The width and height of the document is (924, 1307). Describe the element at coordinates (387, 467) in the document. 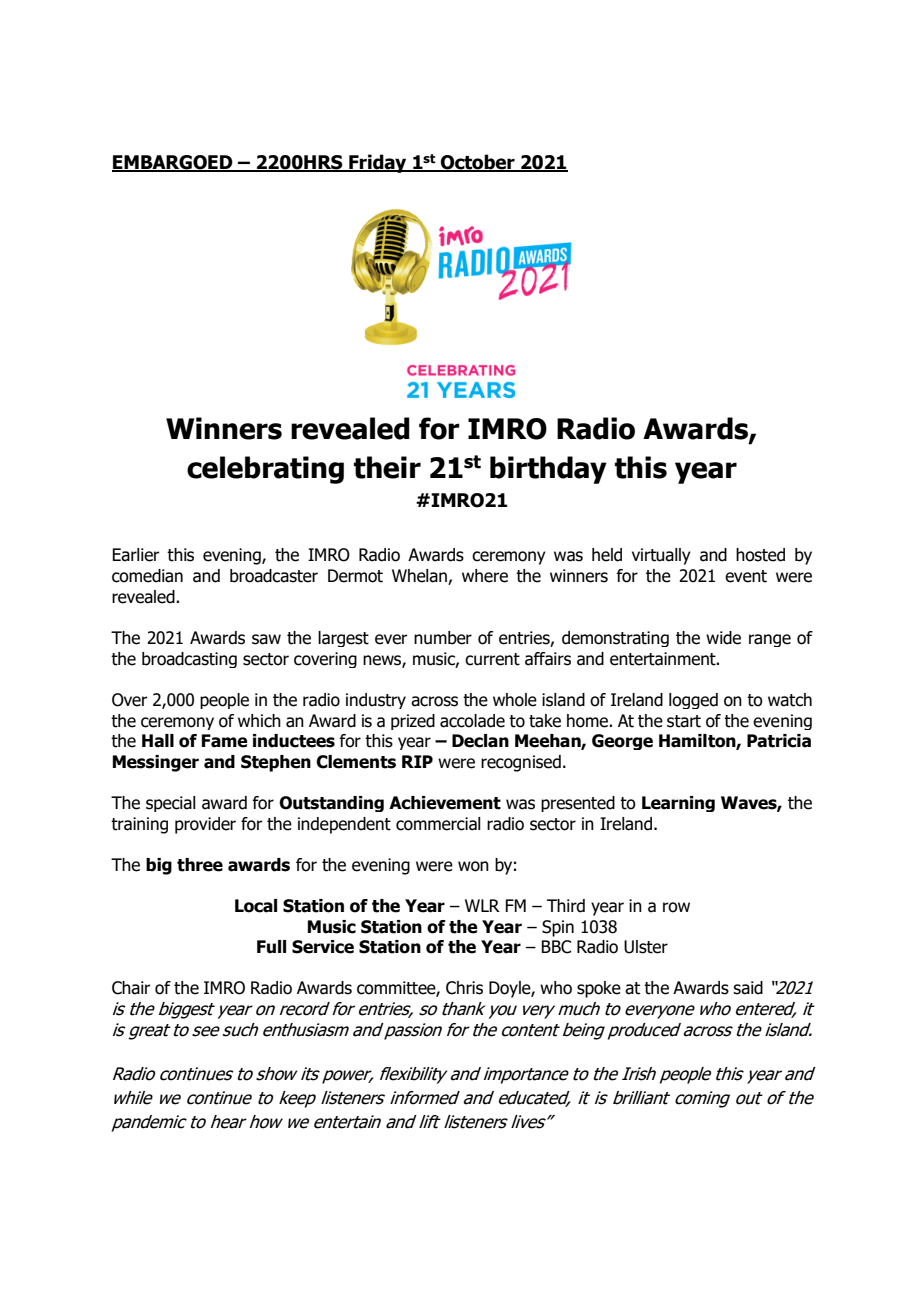

I see `their` at that location.
